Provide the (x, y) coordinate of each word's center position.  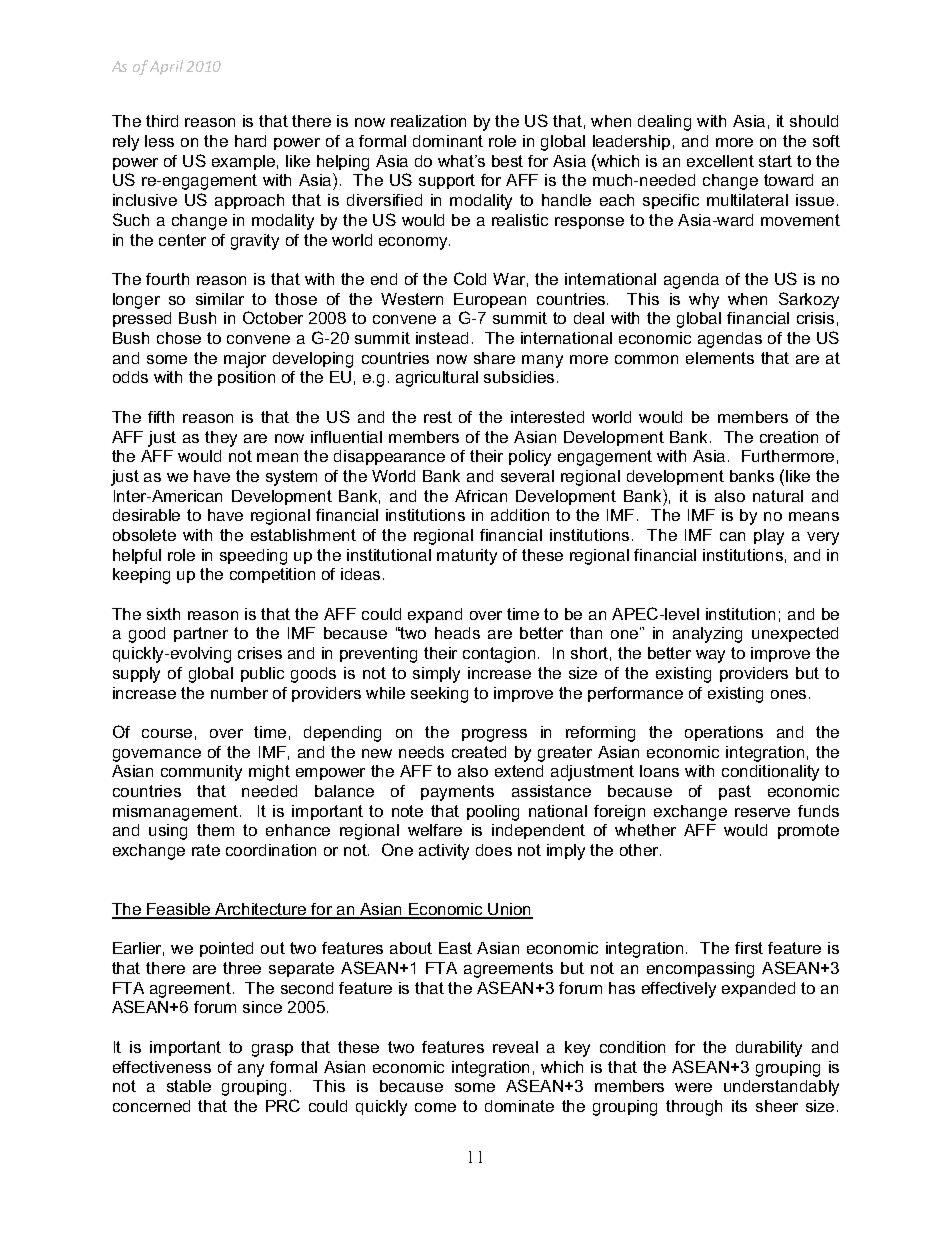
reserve (762, 812)
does (494, 850)
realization (428, 121)
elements (720, 358)
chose (179, 338)
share (494, 358)
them (215, 830)
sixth (163, 614)
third (162, 121)
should (814, 121)
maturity (467, 557)
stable (189, 1086)
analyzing (707, 635)
